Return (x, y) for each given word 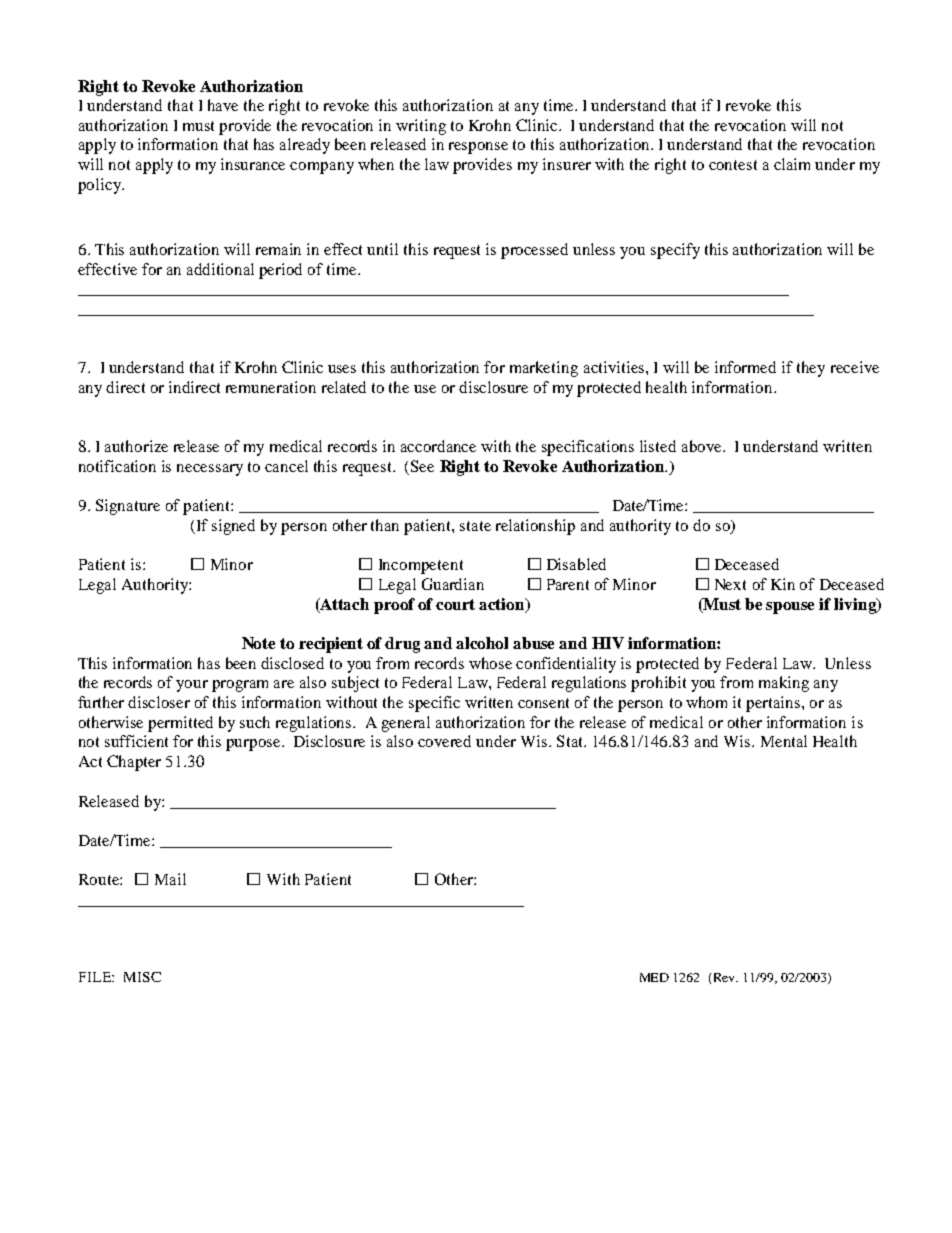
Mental (784, 741)
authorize (136, 446)
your (192, 686)
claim (792, 164)
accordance (438, 446)
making (784, 684)
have (223, 105)
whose (490, 663)
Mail (170, 879)
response (478, 148)
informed (745, 367)
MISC (142, 977)
